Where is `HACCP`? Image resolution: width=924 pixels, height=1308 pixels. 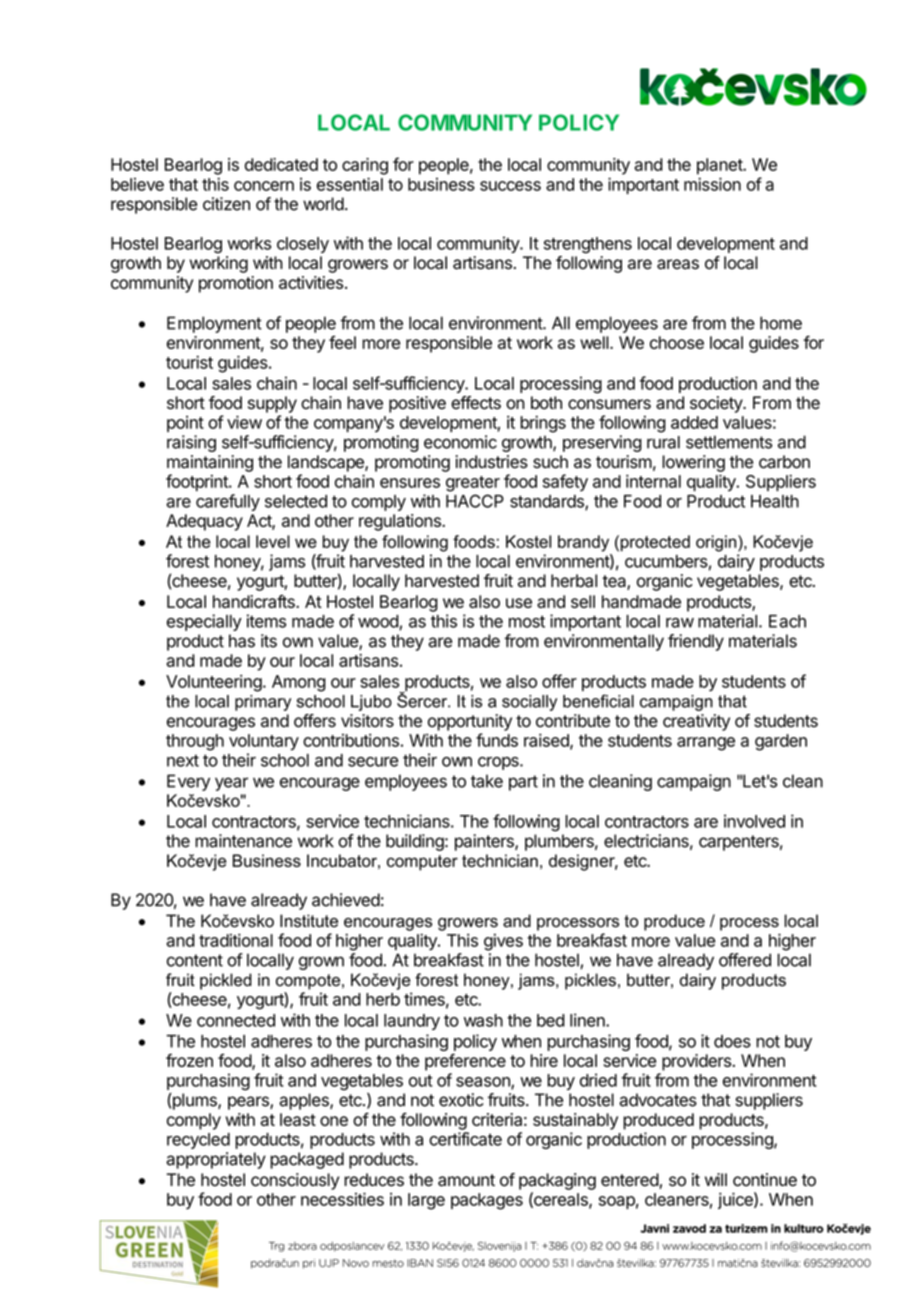 HACCP is located at coordinates (475, 501).
